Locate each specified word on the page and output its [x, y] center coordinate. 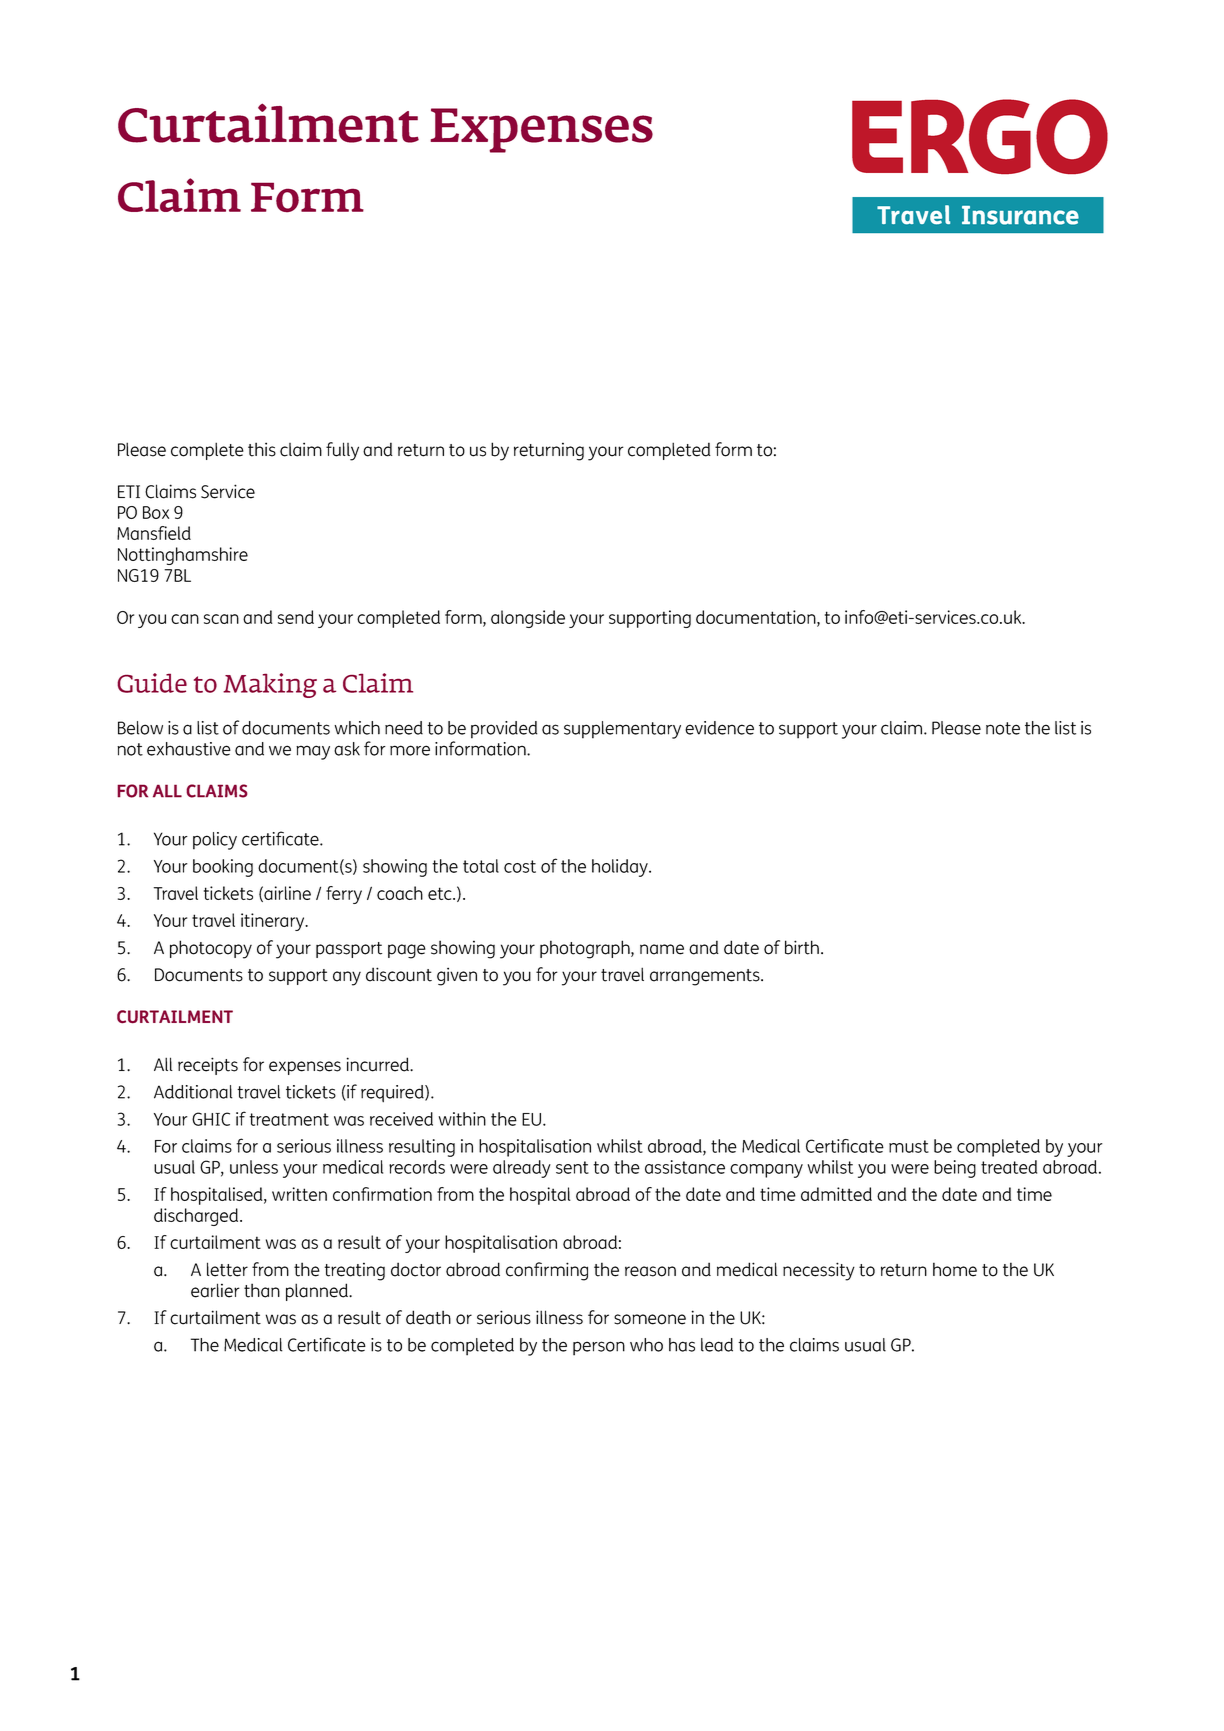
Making [270, 685]
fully [342, 451]
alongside [528, 619]
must [909, 1146]
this [262, 449]
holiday [621, 868]
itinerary [274, 922]
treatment [289, 1119]
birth [802, 947]
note [1003, 728]
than [262, 1290]
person [599, 1348]
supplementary [622, 730]
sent [572, 1167]
